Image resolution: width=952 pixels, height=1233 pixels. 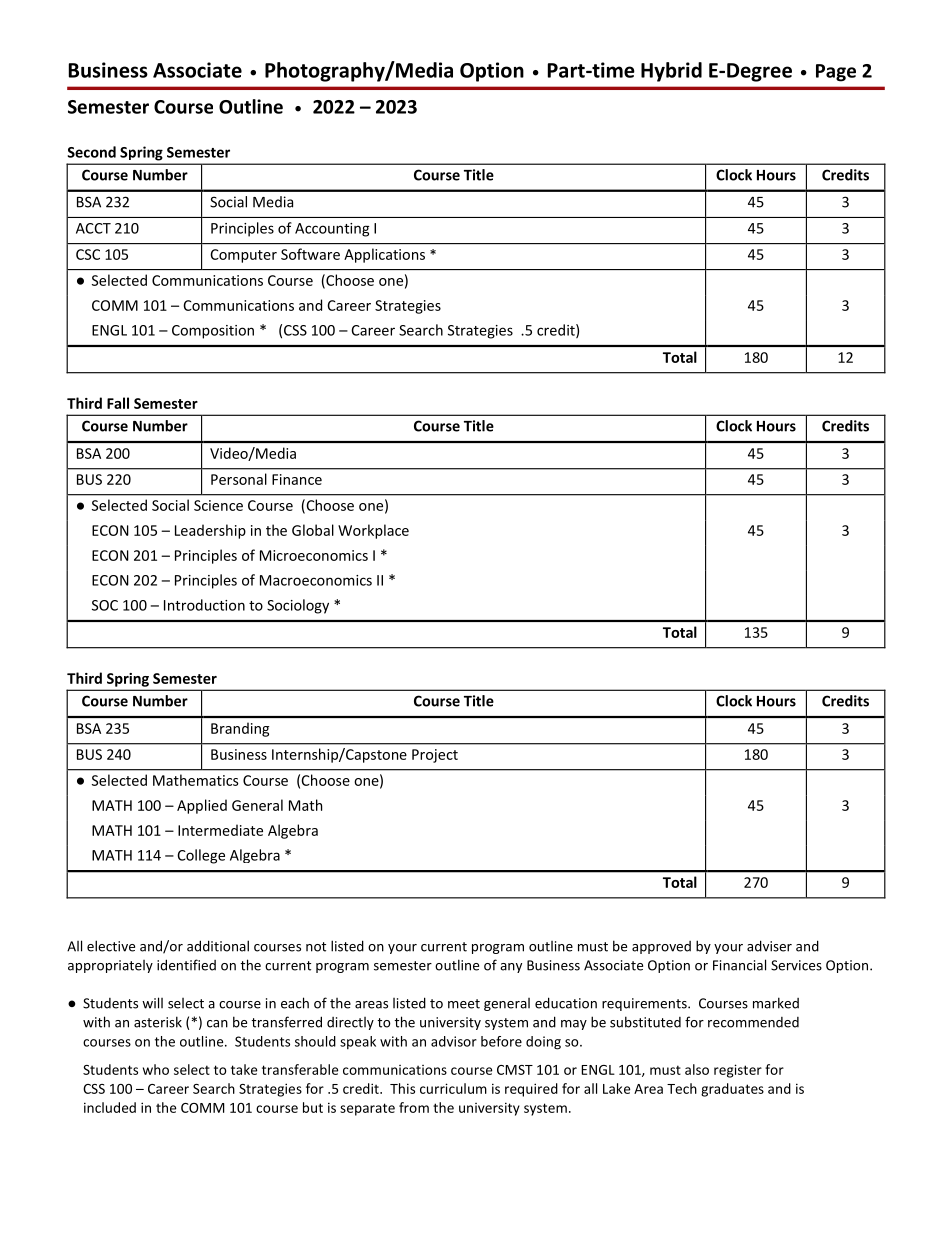 I want to click on curriculum, so click(x=453, y=1088).
